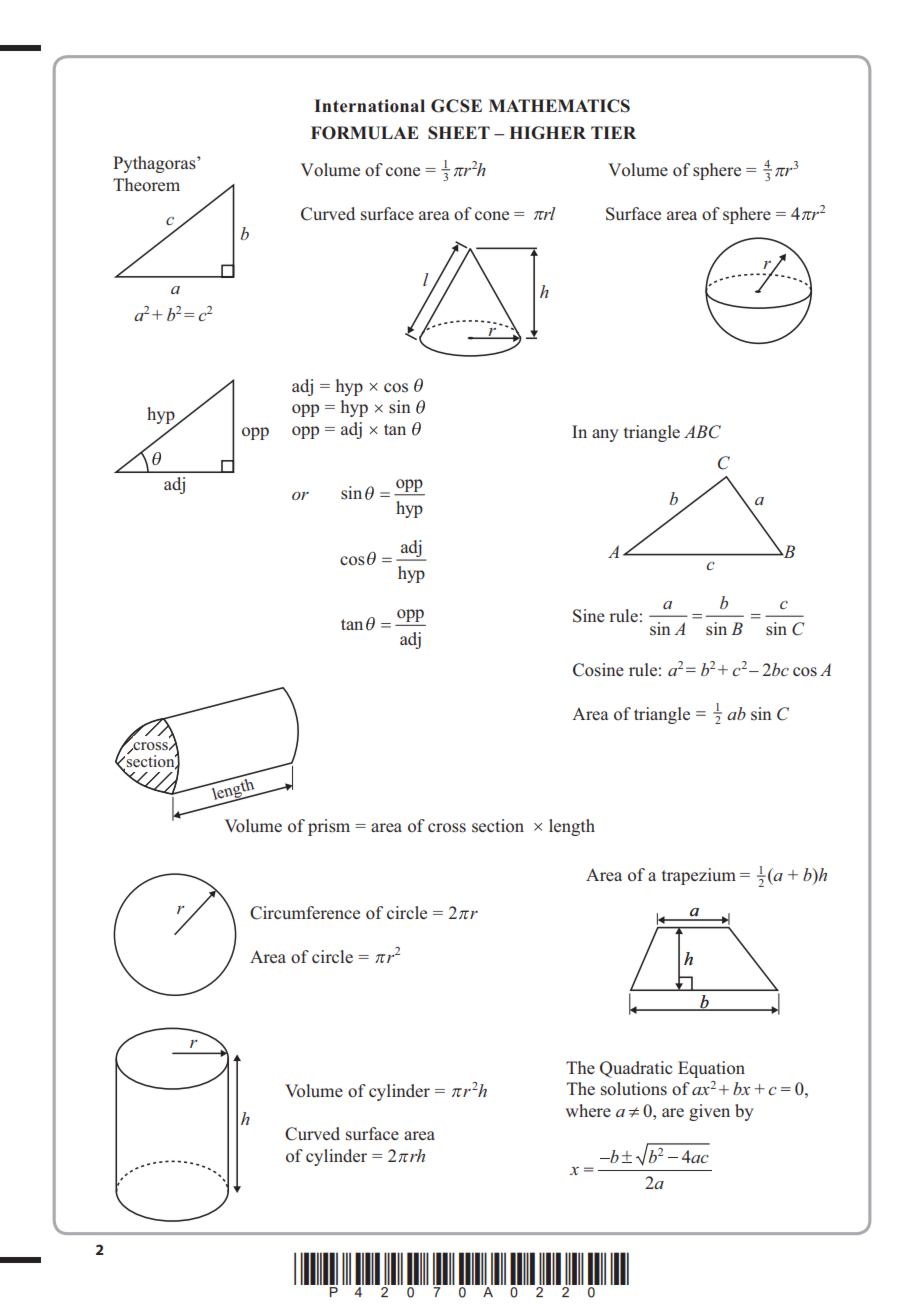  What do you see at coordinates (155, 164) in the screenshot?
I see `Pythagoras` at bounding box center [155, 164].
